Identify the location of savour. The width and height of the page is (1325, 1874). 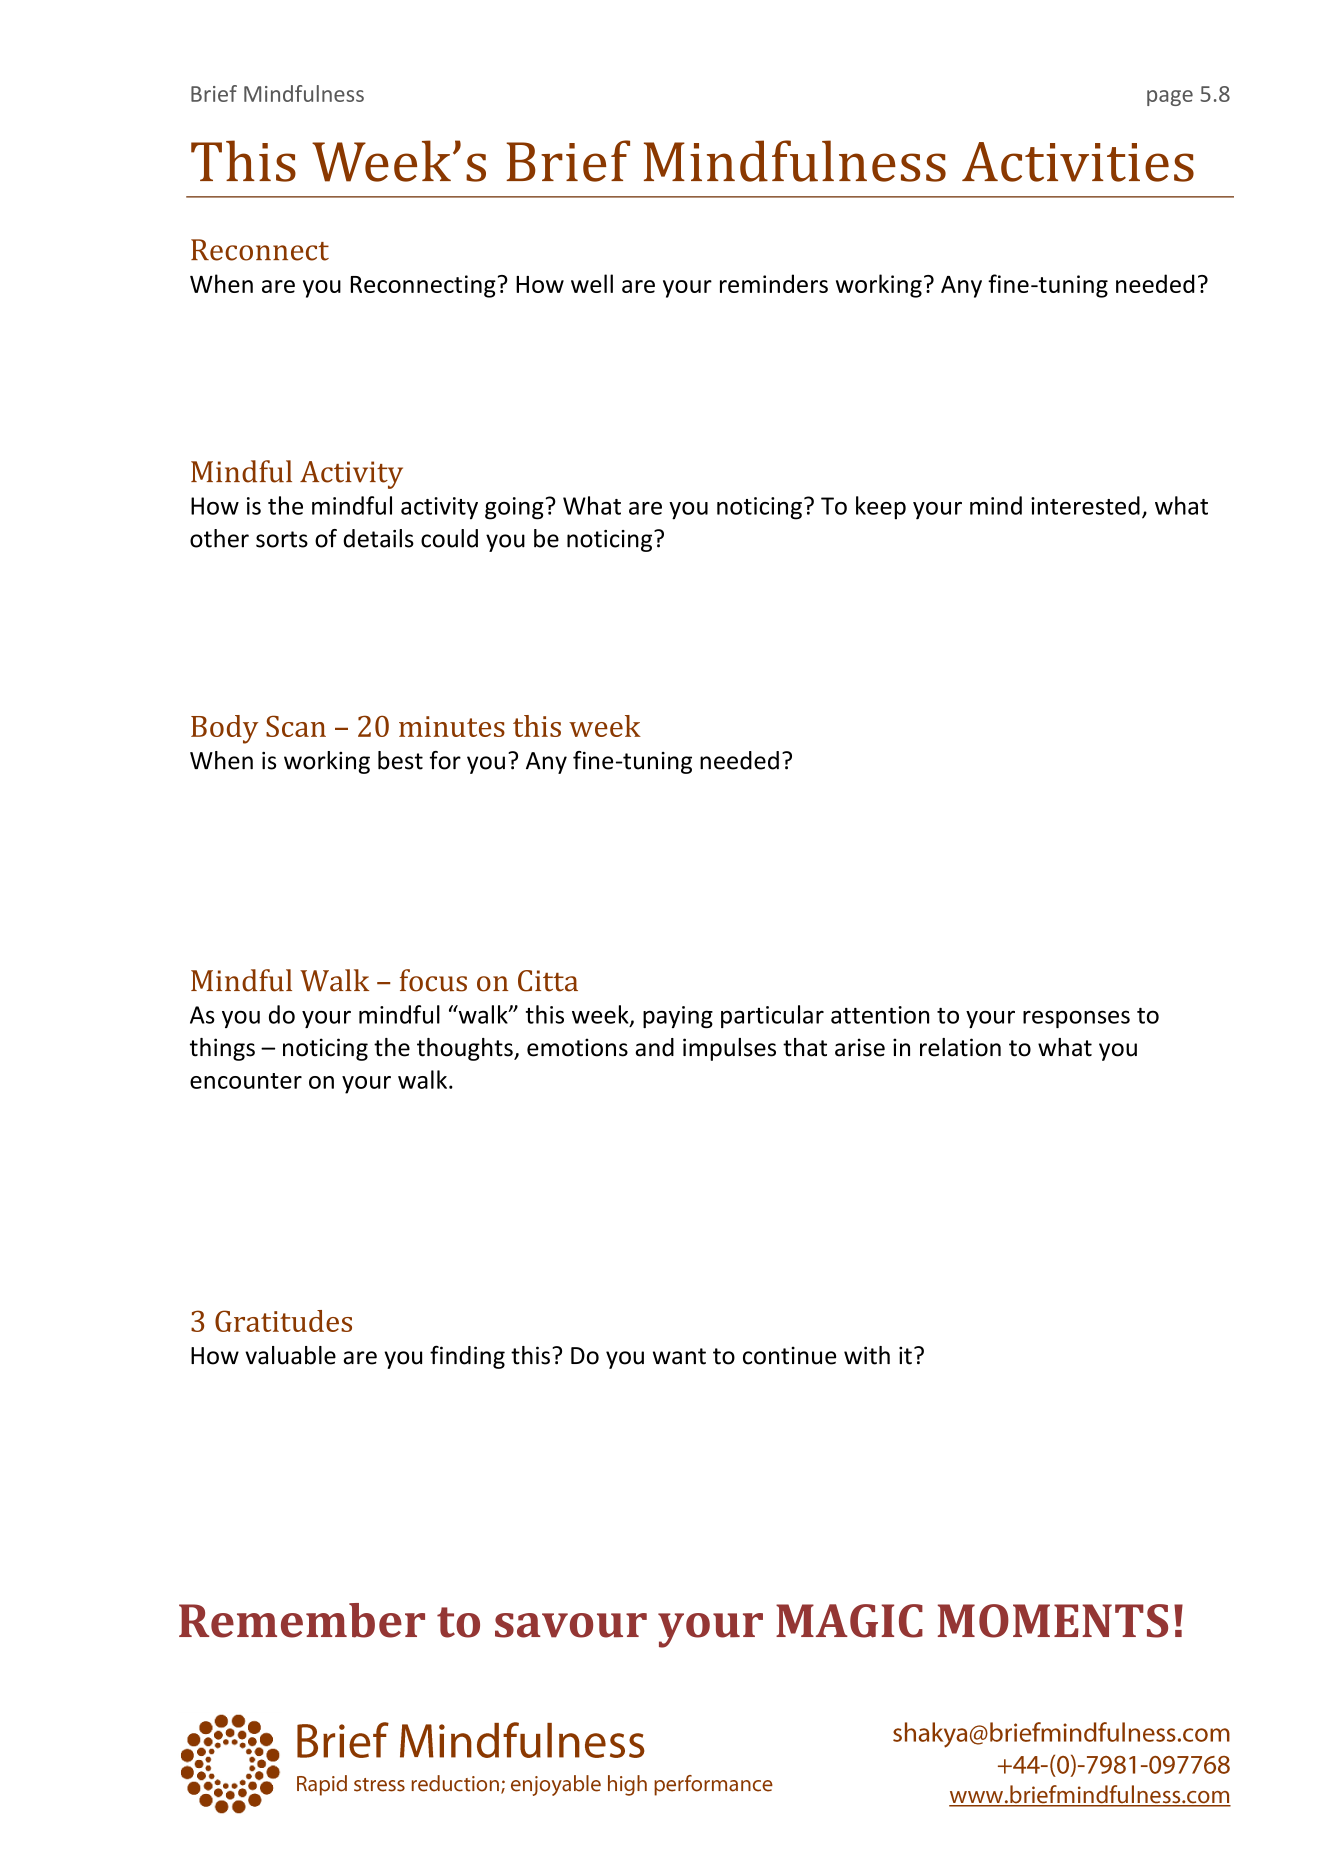
(571, 1625).
